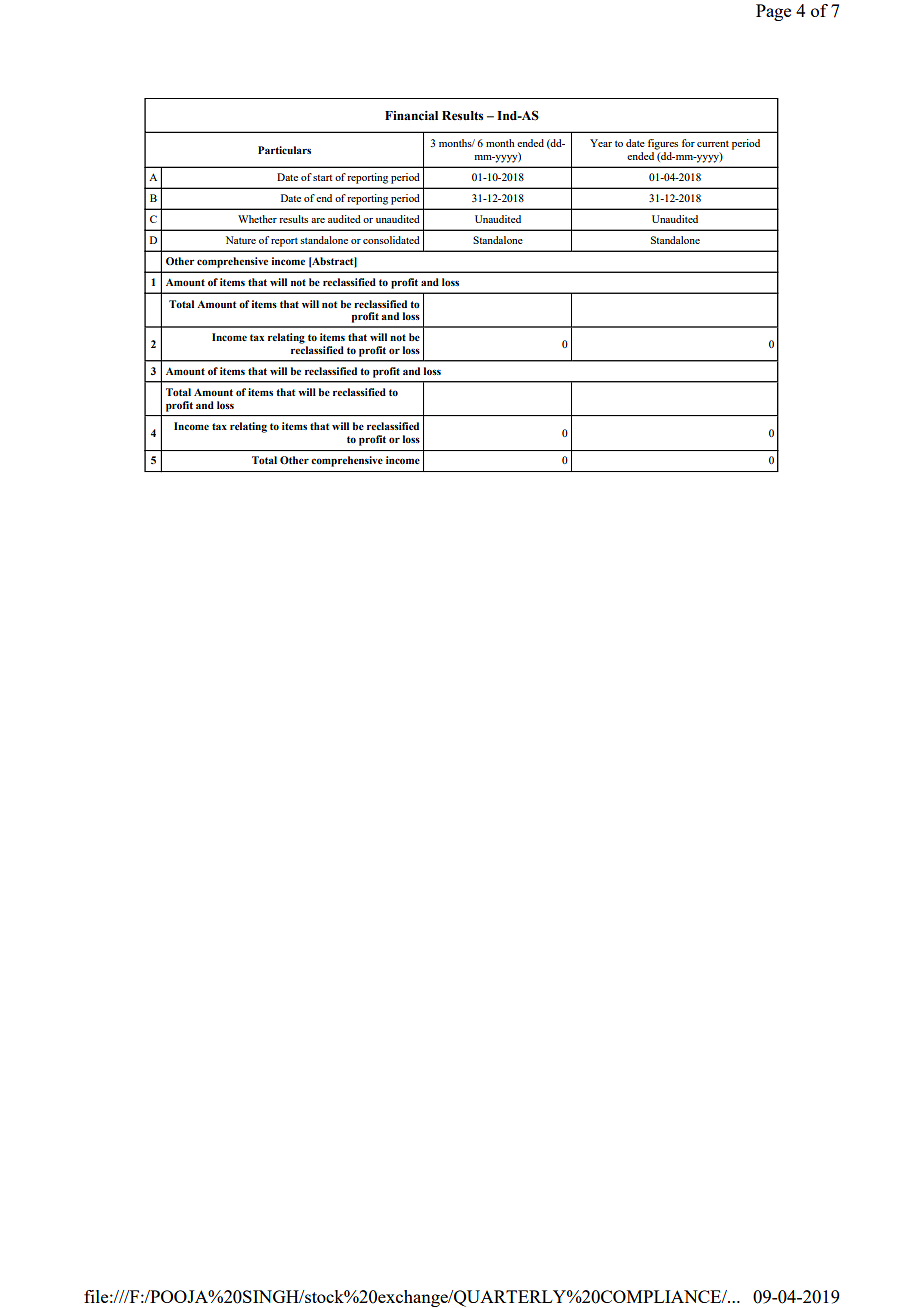 The image size is (924, 1308). What do you see at coordinates (257, 219) in the screenshot?
I see `Whether` at bounding box center [257, 219].
